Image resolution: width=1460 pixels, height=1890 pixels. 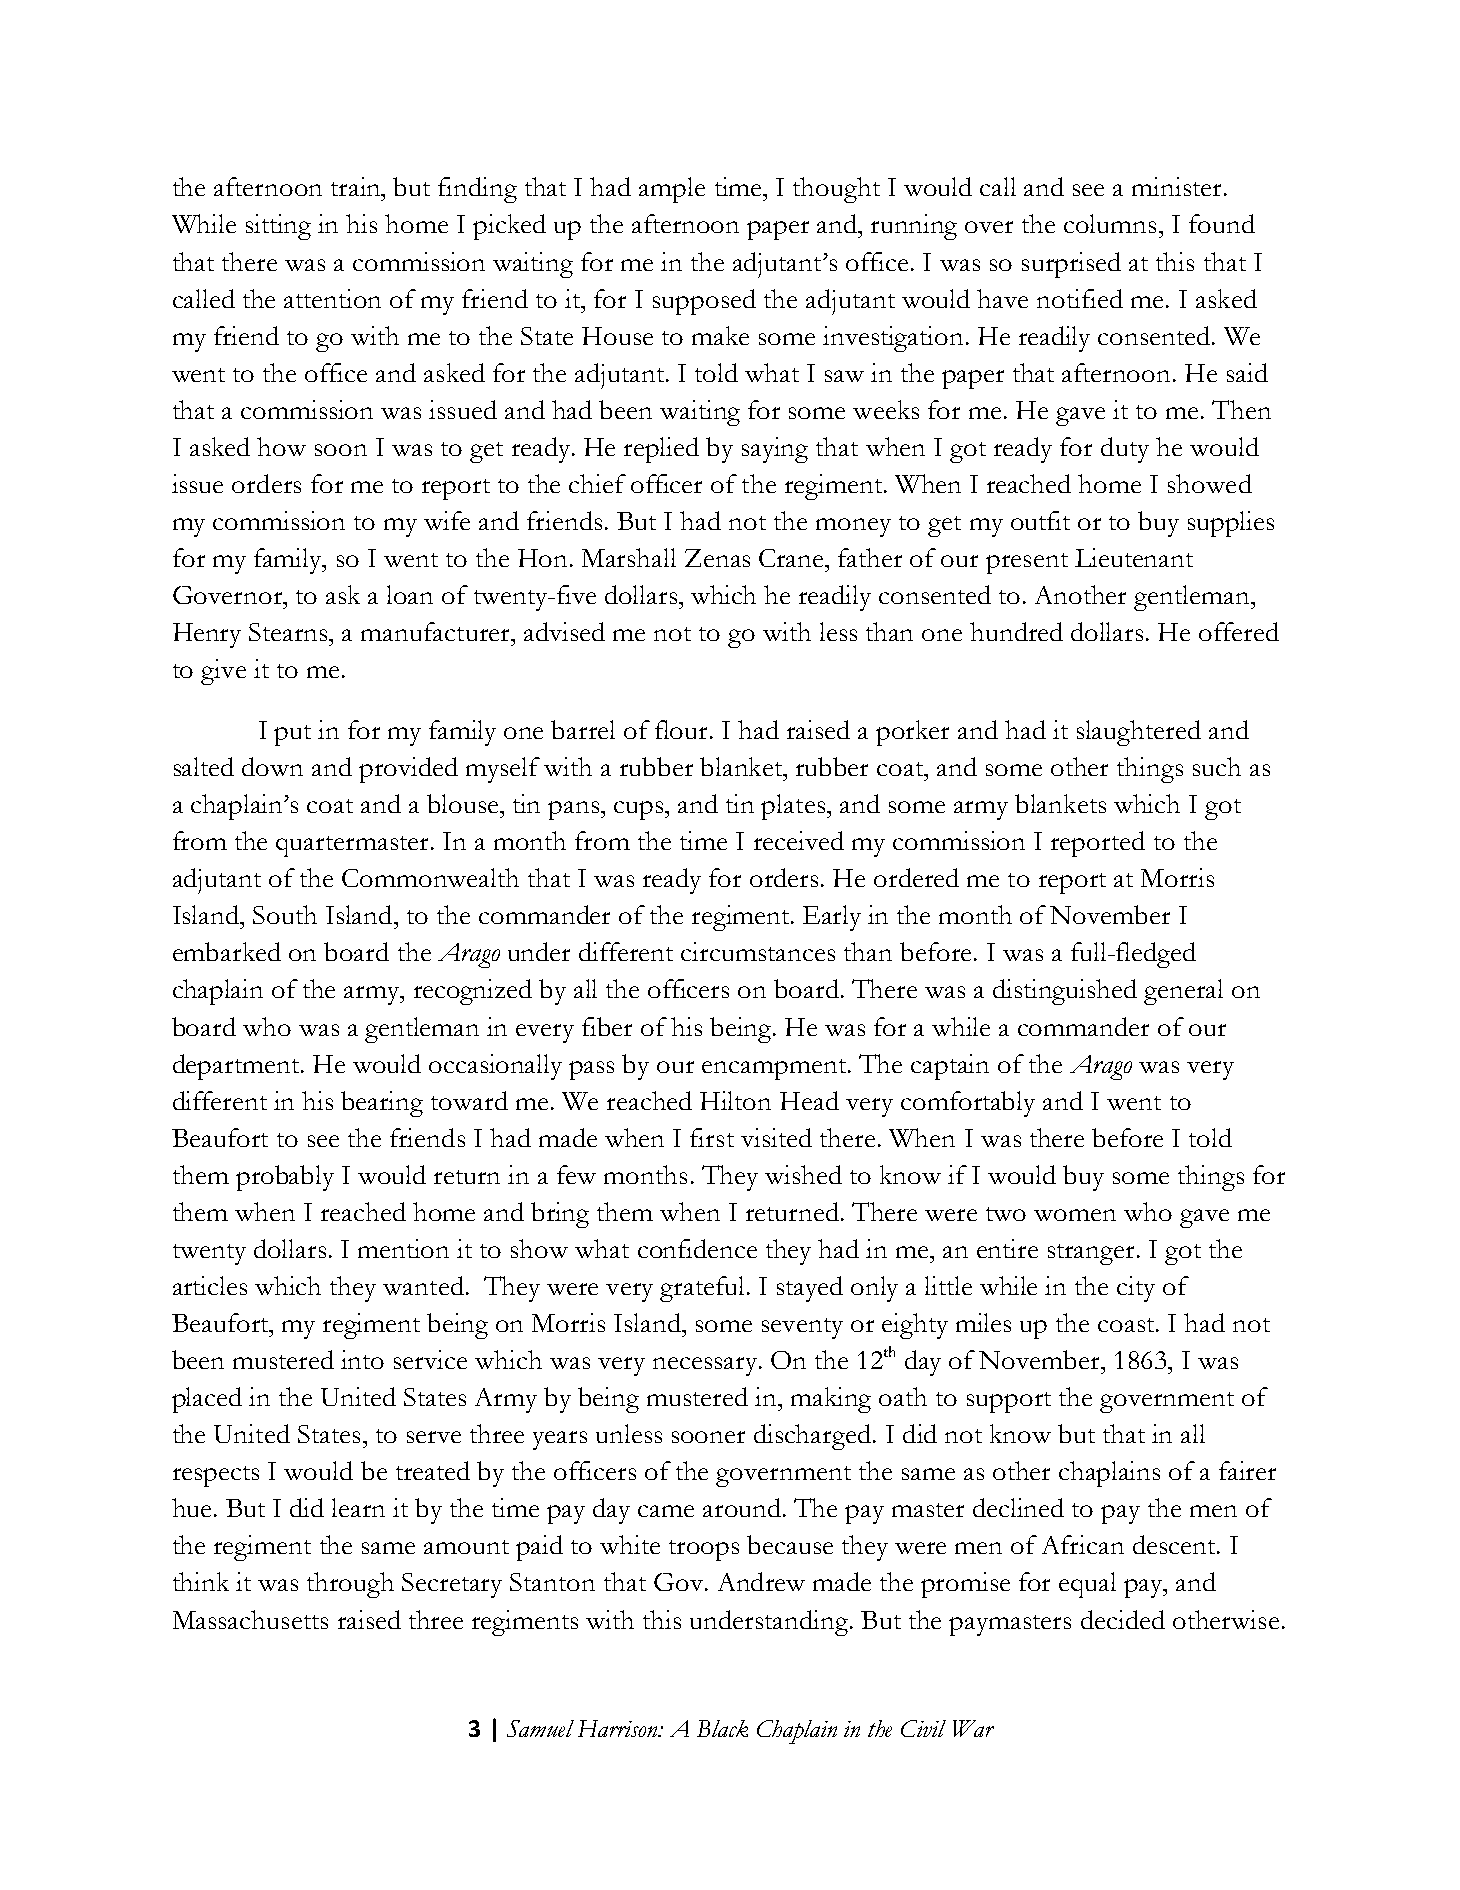 I want to click on Hilton, so click(x=735, y=1100).
